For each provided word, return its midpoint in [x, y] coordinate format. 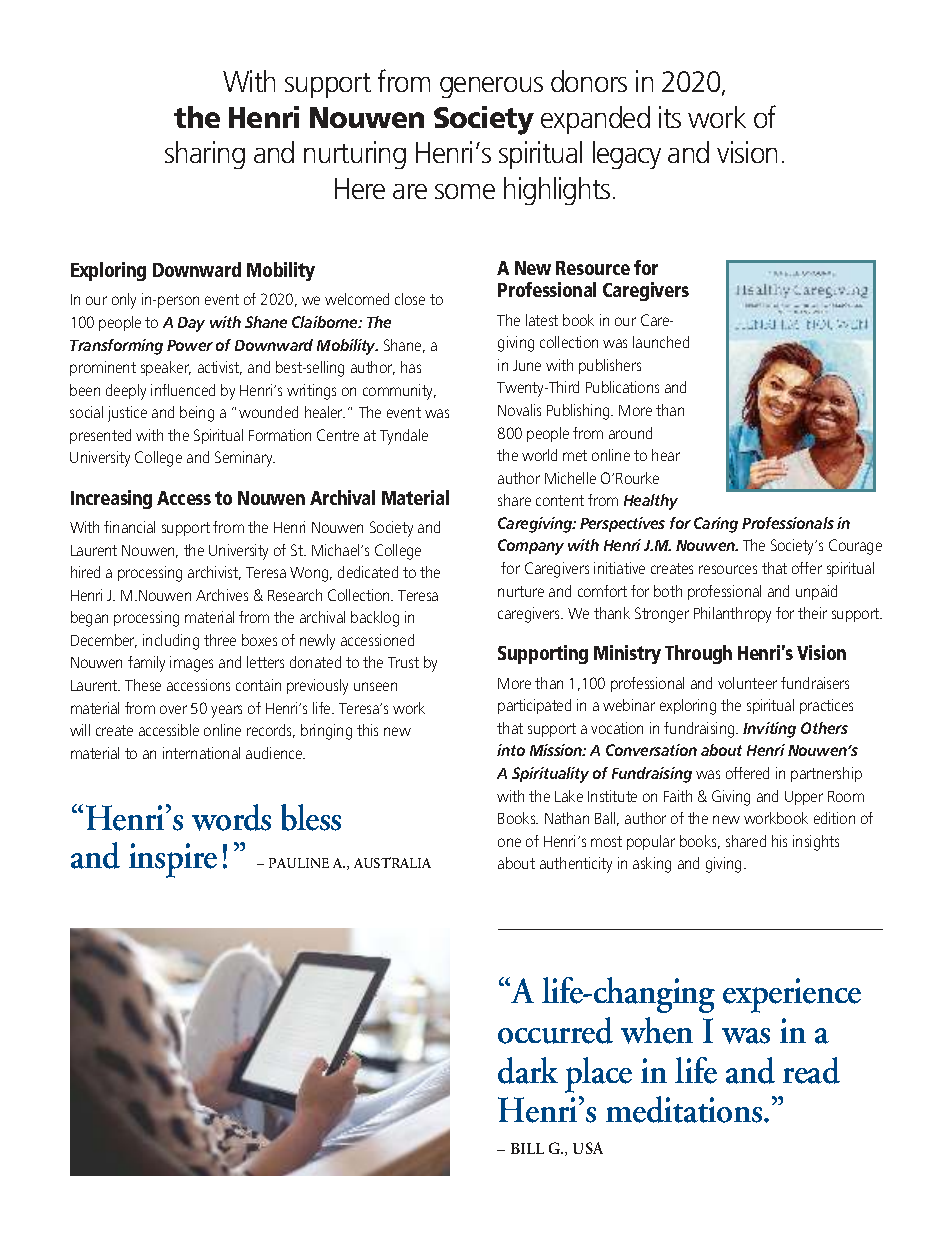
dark [528, 1070]
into [511, 750]
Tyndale [404, 437]
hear [666, 455]
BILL [527, 1148]
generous [491, 87]
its [670, 117]
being [197, 414]
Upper [804, 798]
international [201, 753]
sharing [205, 155]
